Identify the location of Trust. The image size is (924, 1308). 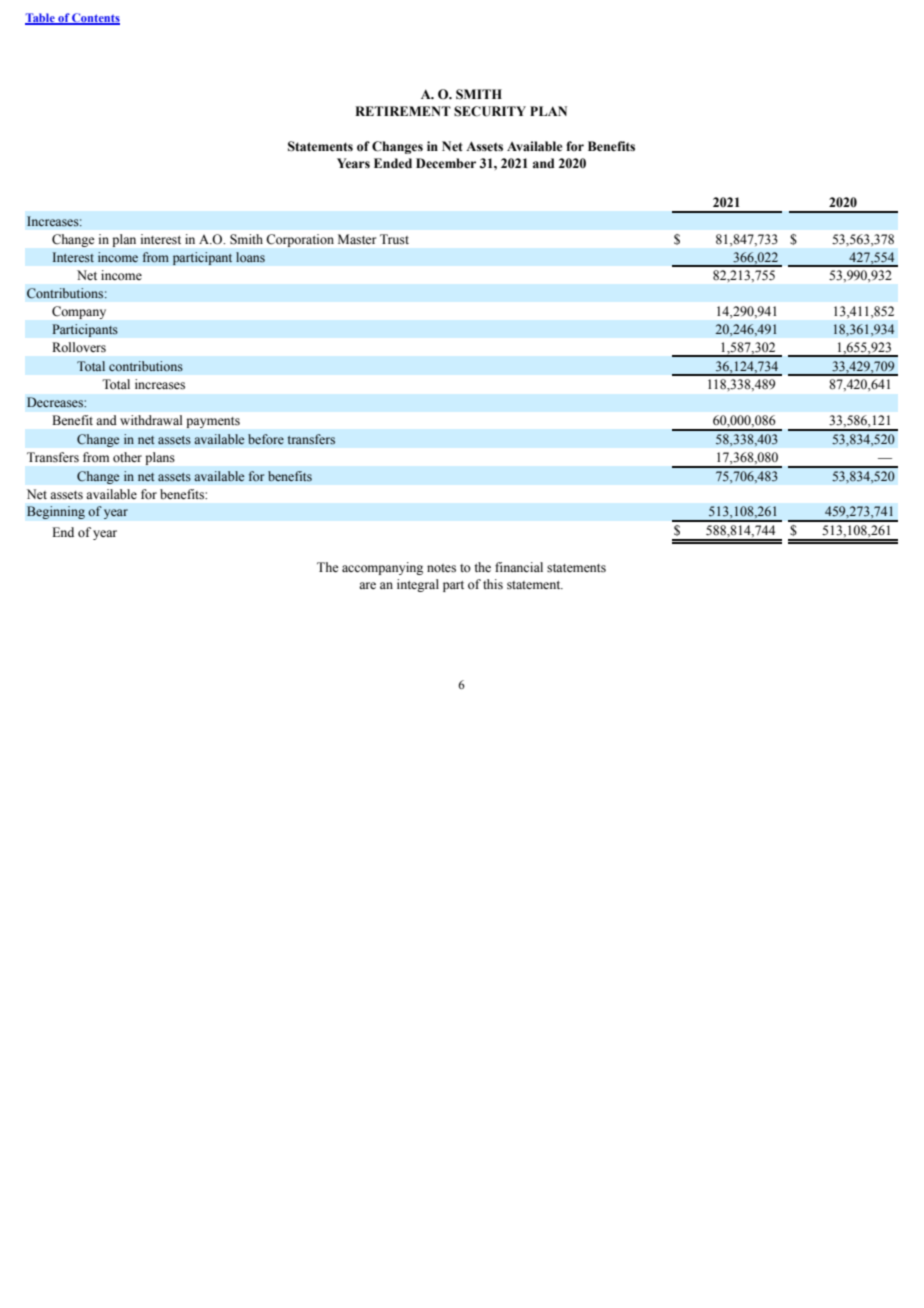
(394, 239).
